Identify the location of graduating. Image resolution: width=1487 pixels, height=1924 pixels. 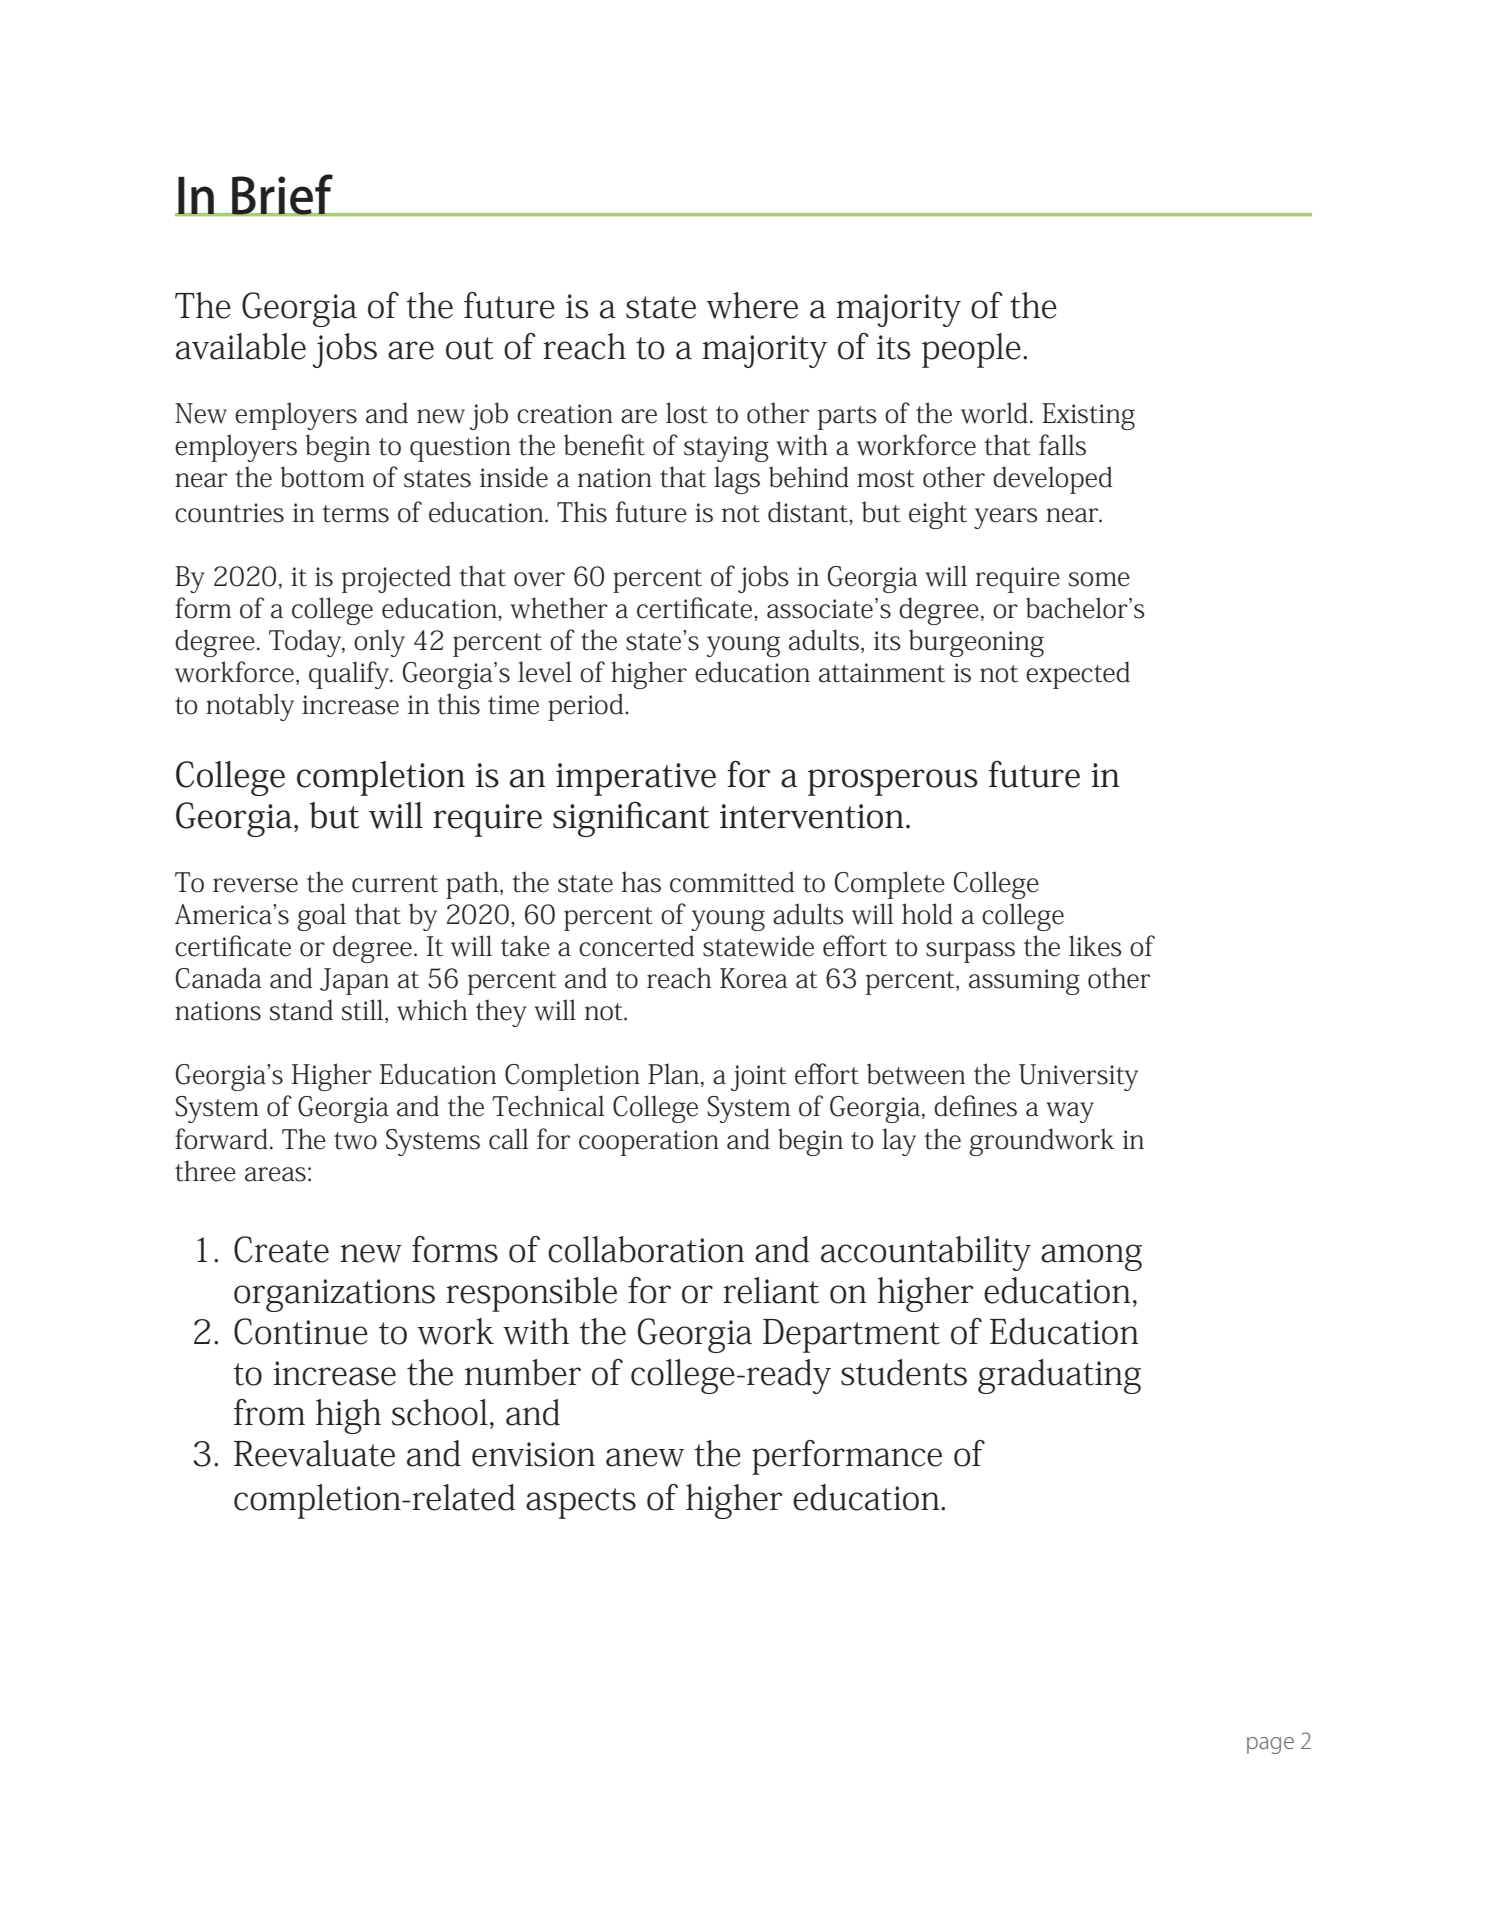
(1059, 1376).
